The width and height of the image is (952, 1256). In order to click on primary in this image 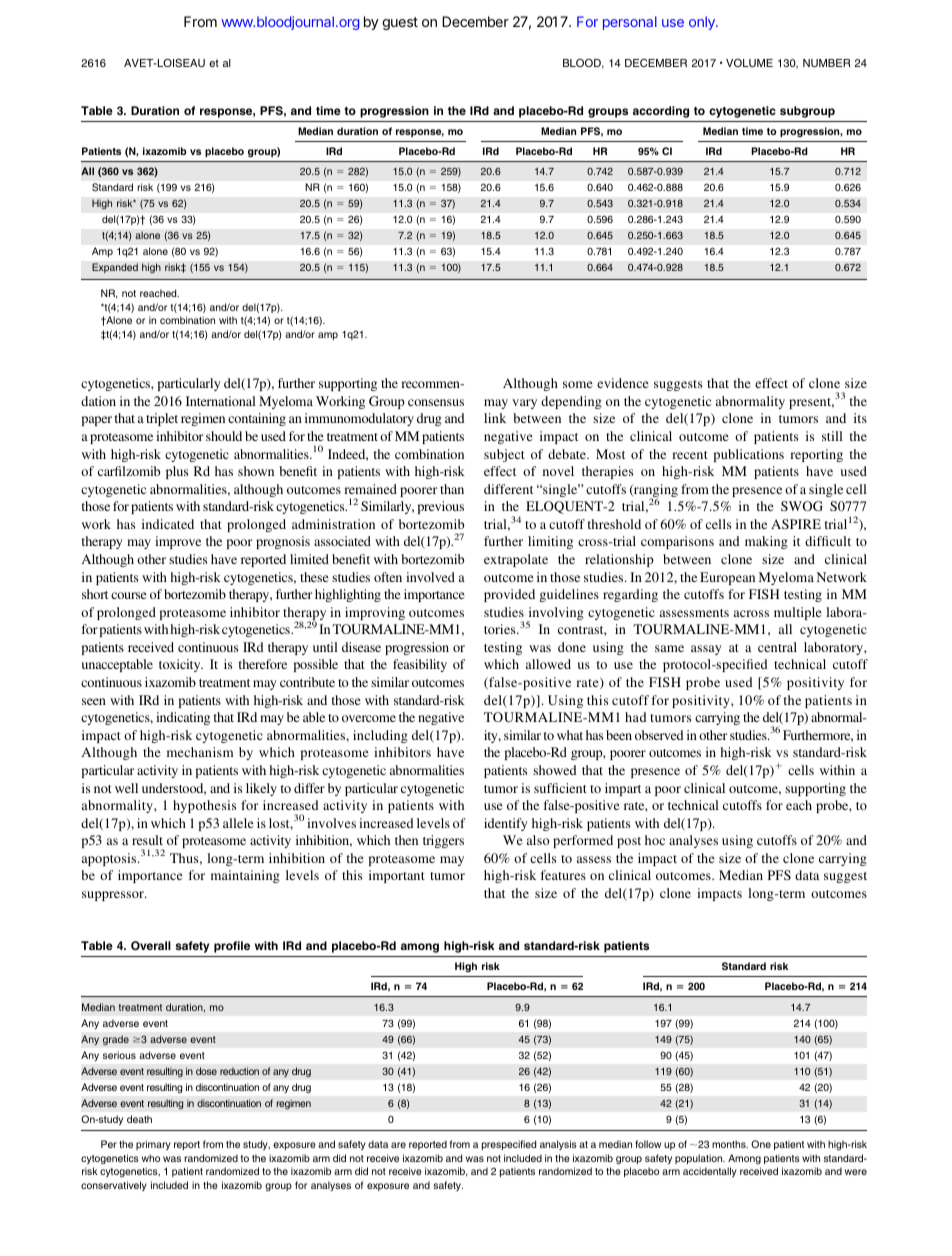, I will do `click(153, 1145)`.
